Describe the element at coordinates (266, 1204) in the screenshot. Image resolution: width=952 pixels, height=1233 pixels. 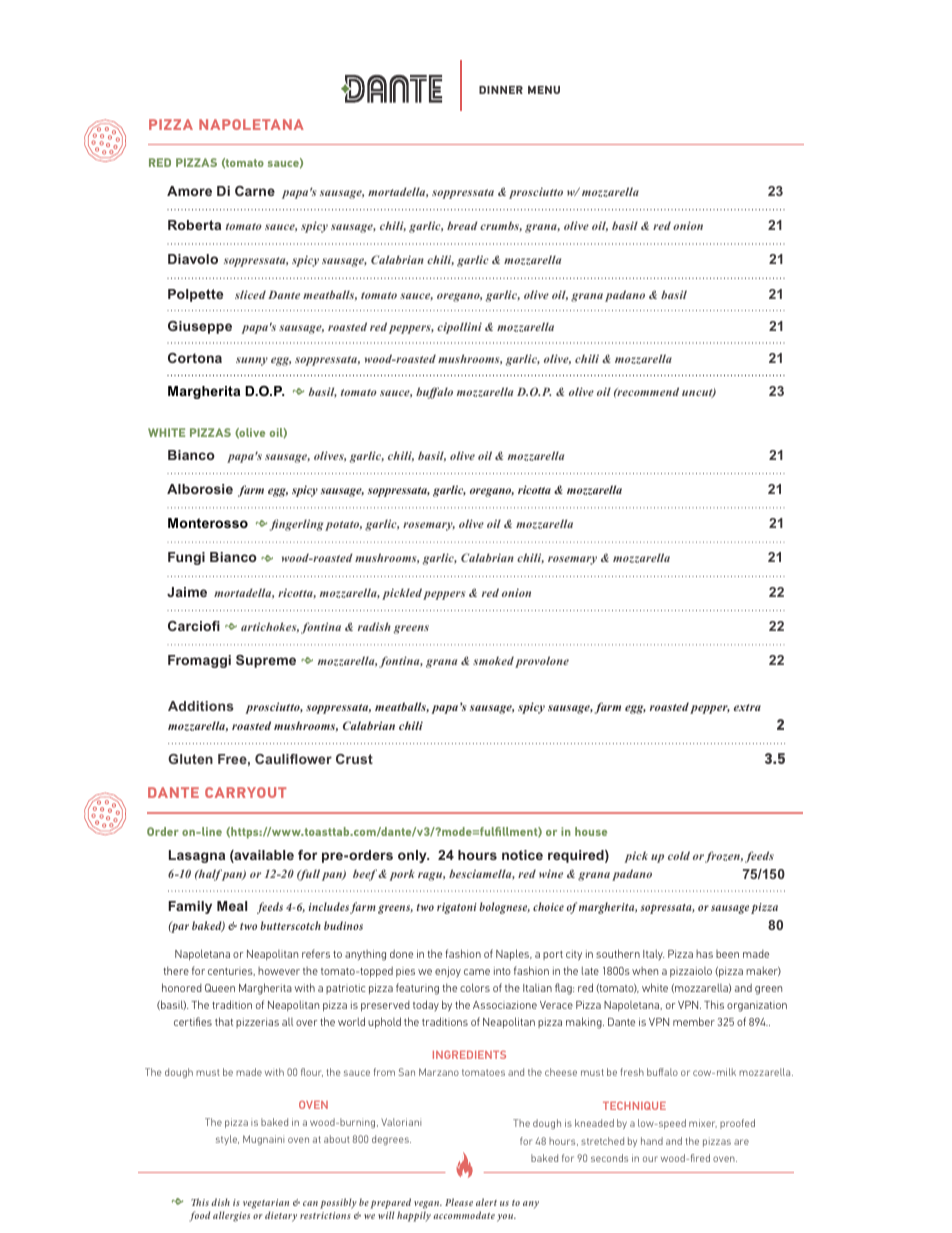
I see `vegetarian` at that location.
